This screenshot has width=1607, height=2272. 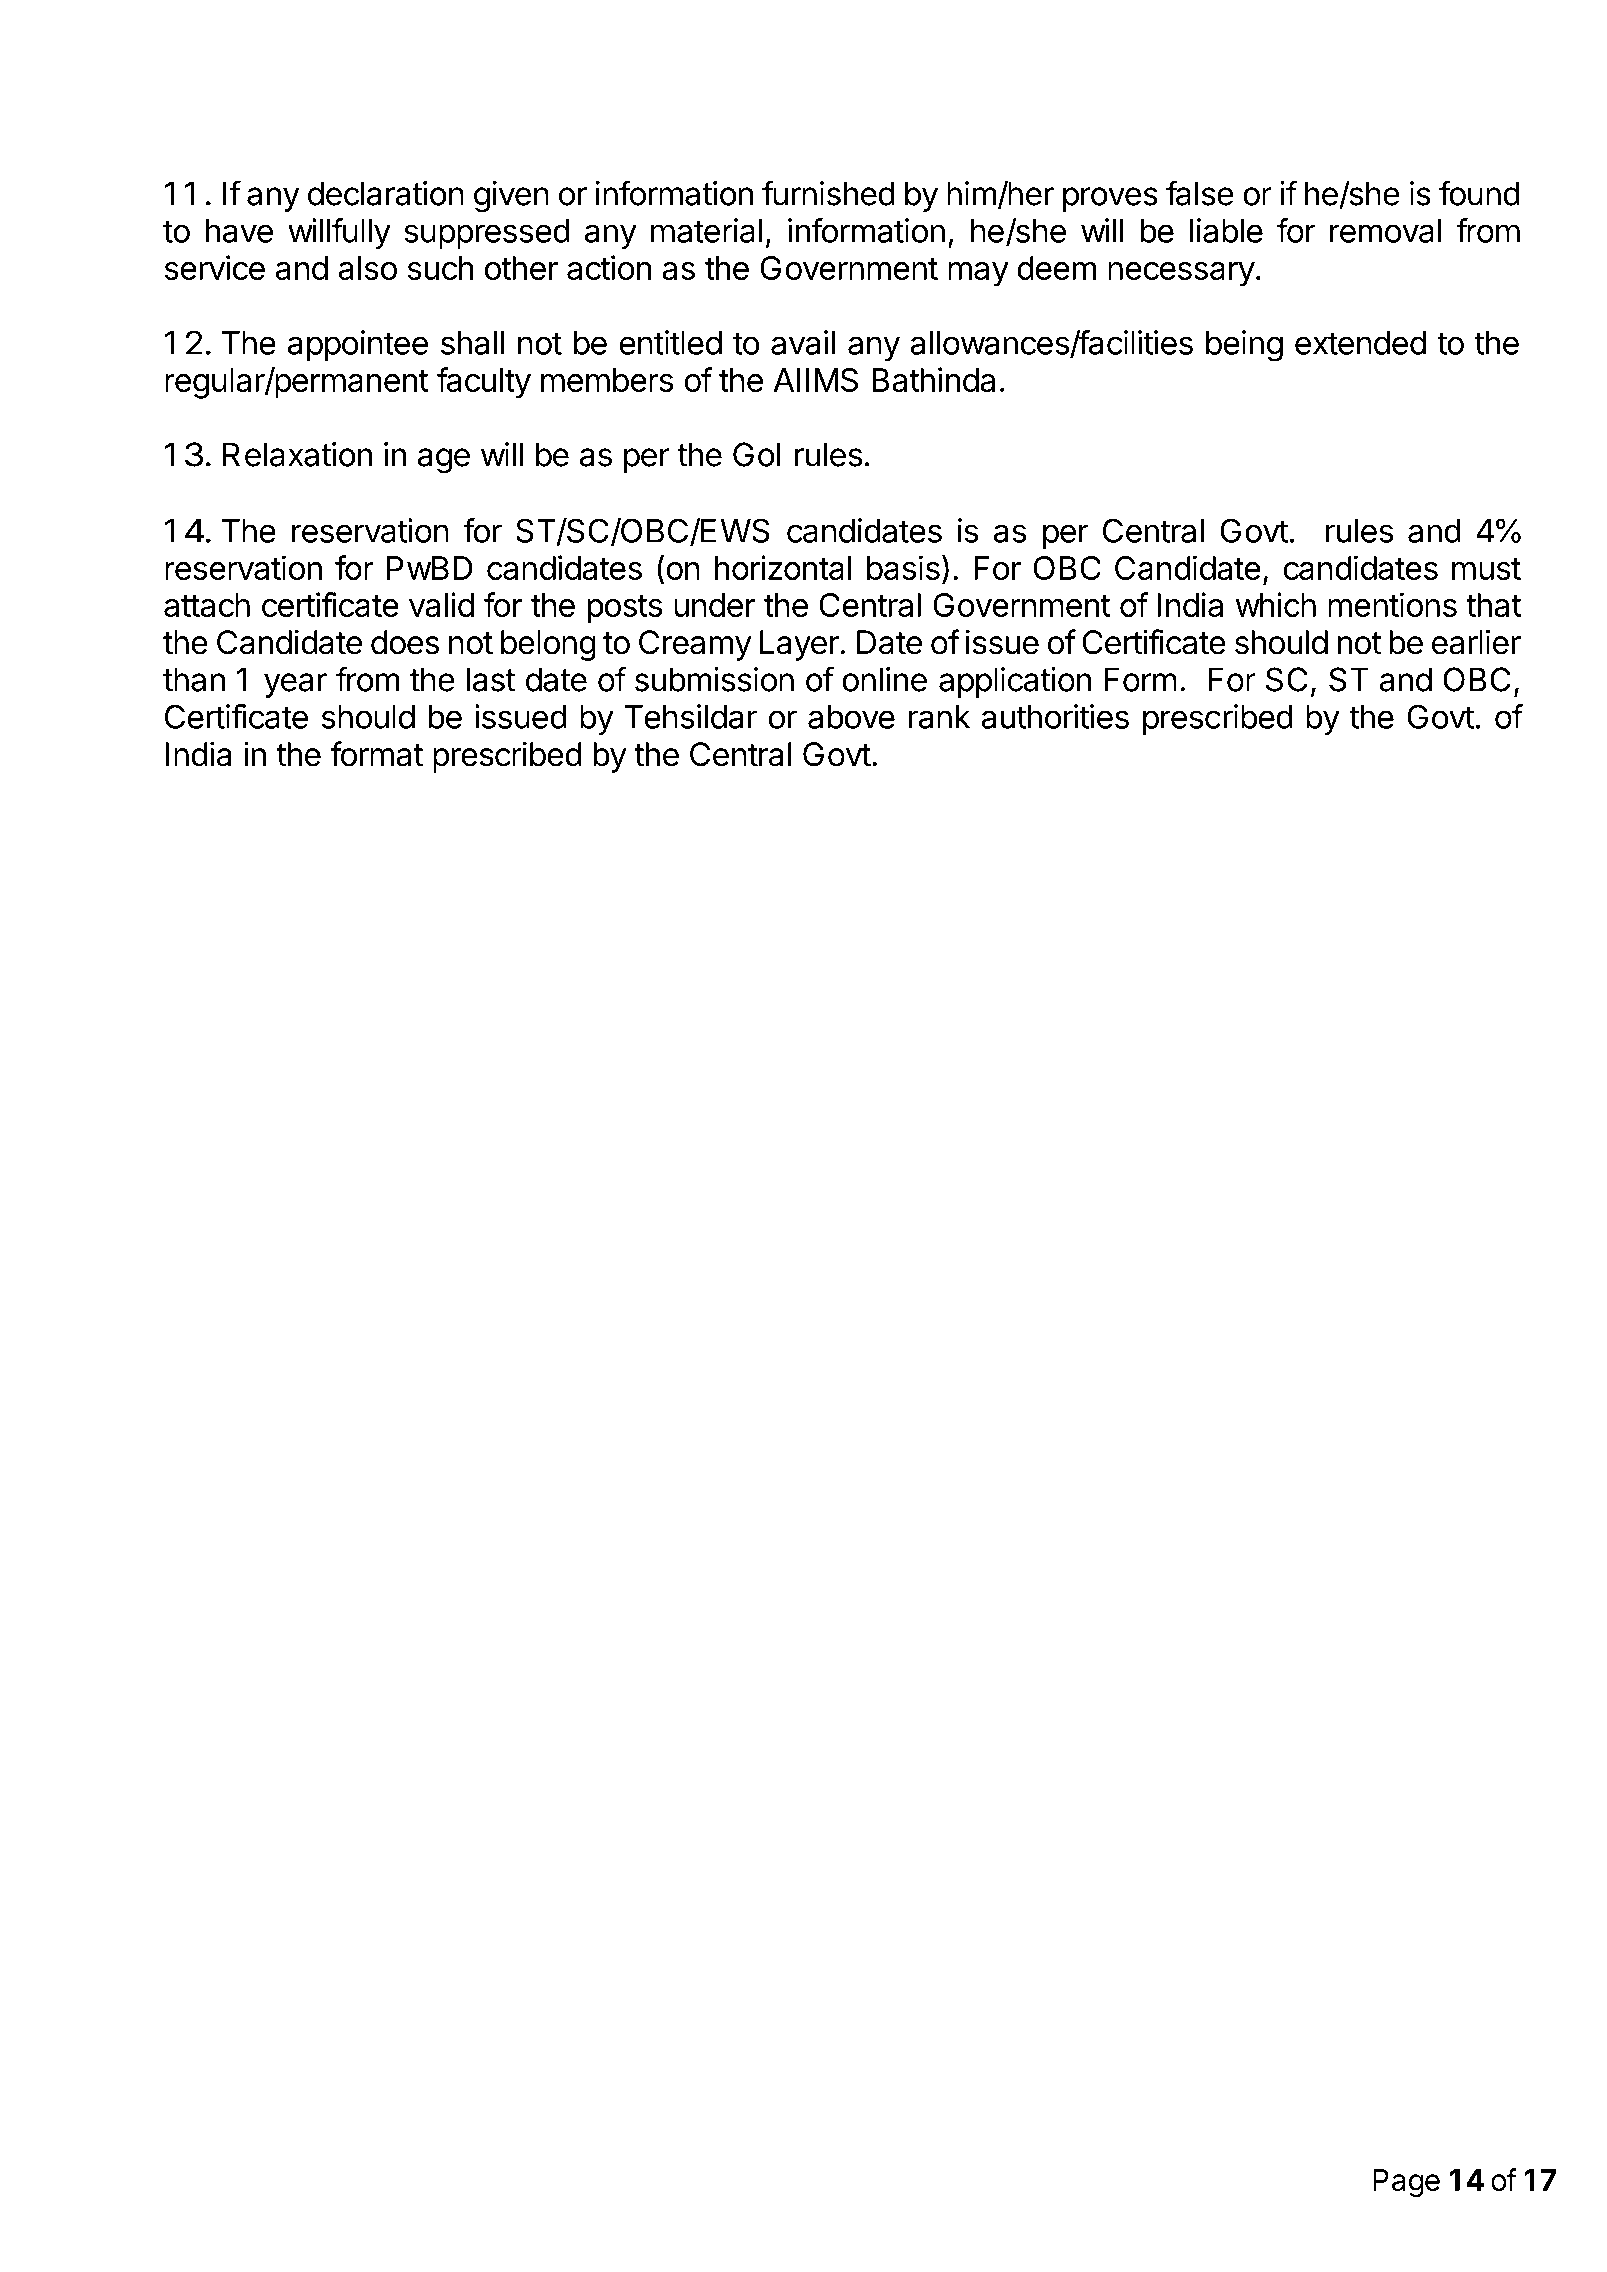 I want to click on also, so click(x=368, y=268).
